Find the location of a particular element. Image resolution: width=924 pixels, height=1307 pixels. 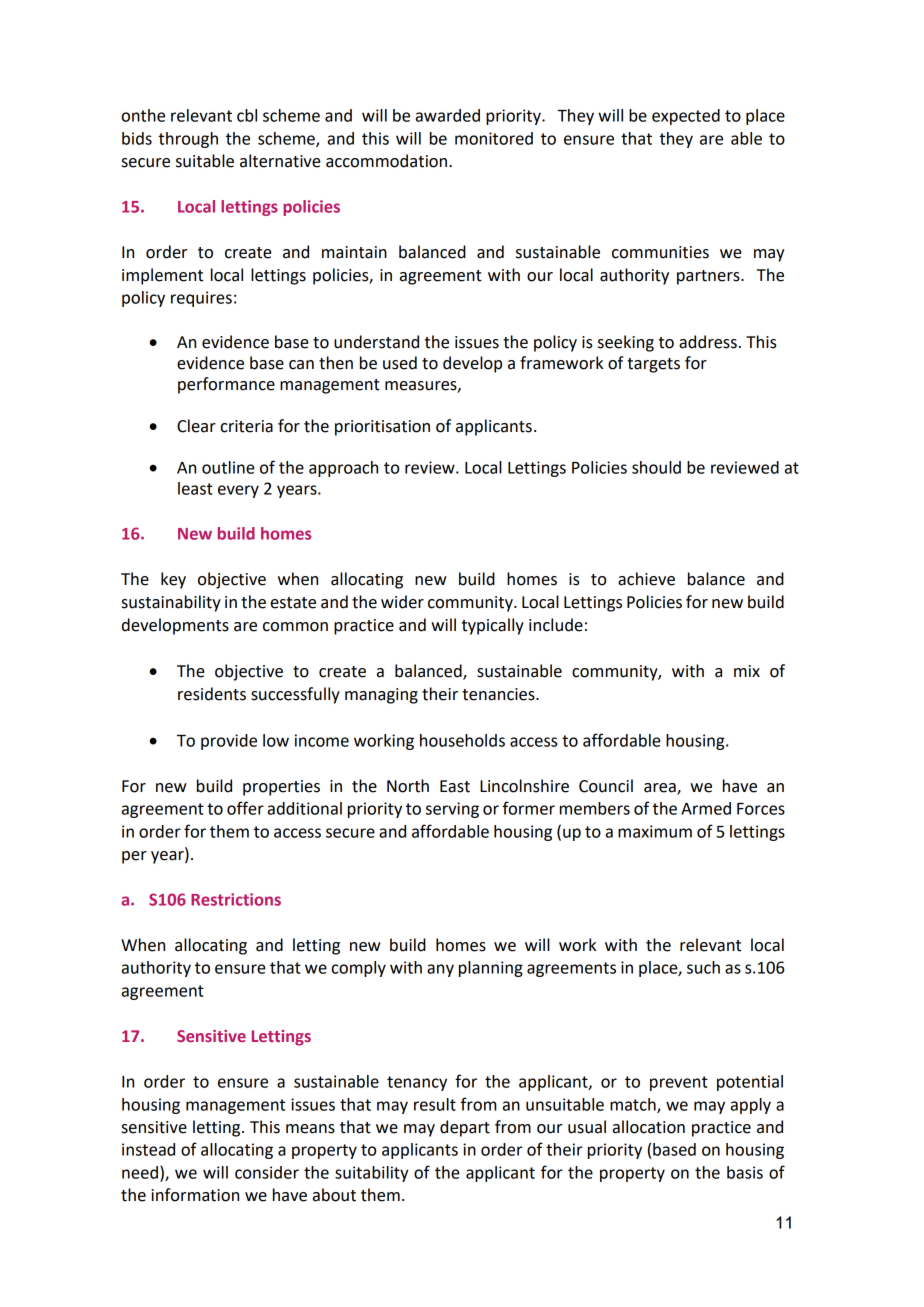

through is located at coordinates (188, 140).
